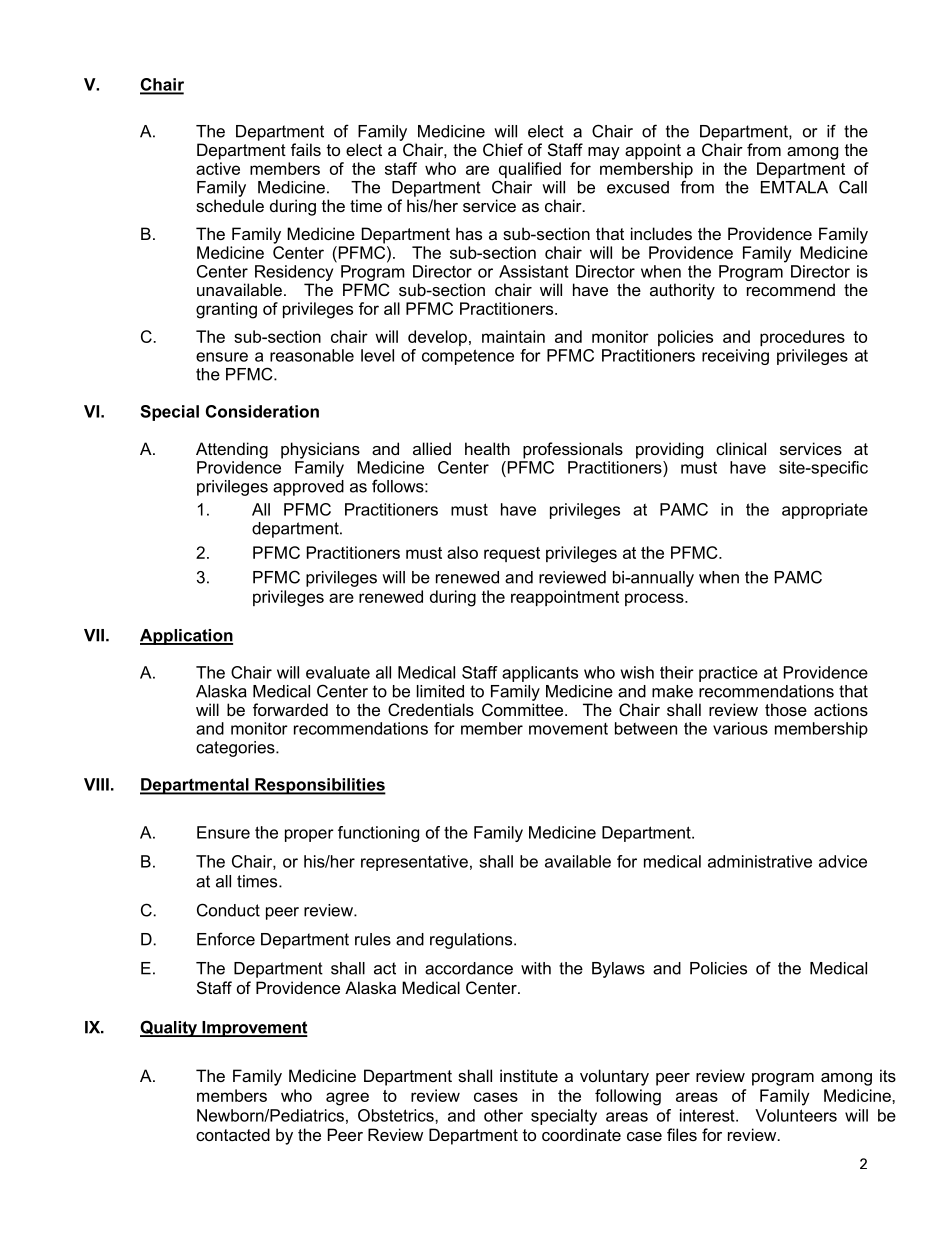 The image size is (952, 1233). Describe the element at coordinates (529, 171) in the screenshot. I see `qualified` at that location.
